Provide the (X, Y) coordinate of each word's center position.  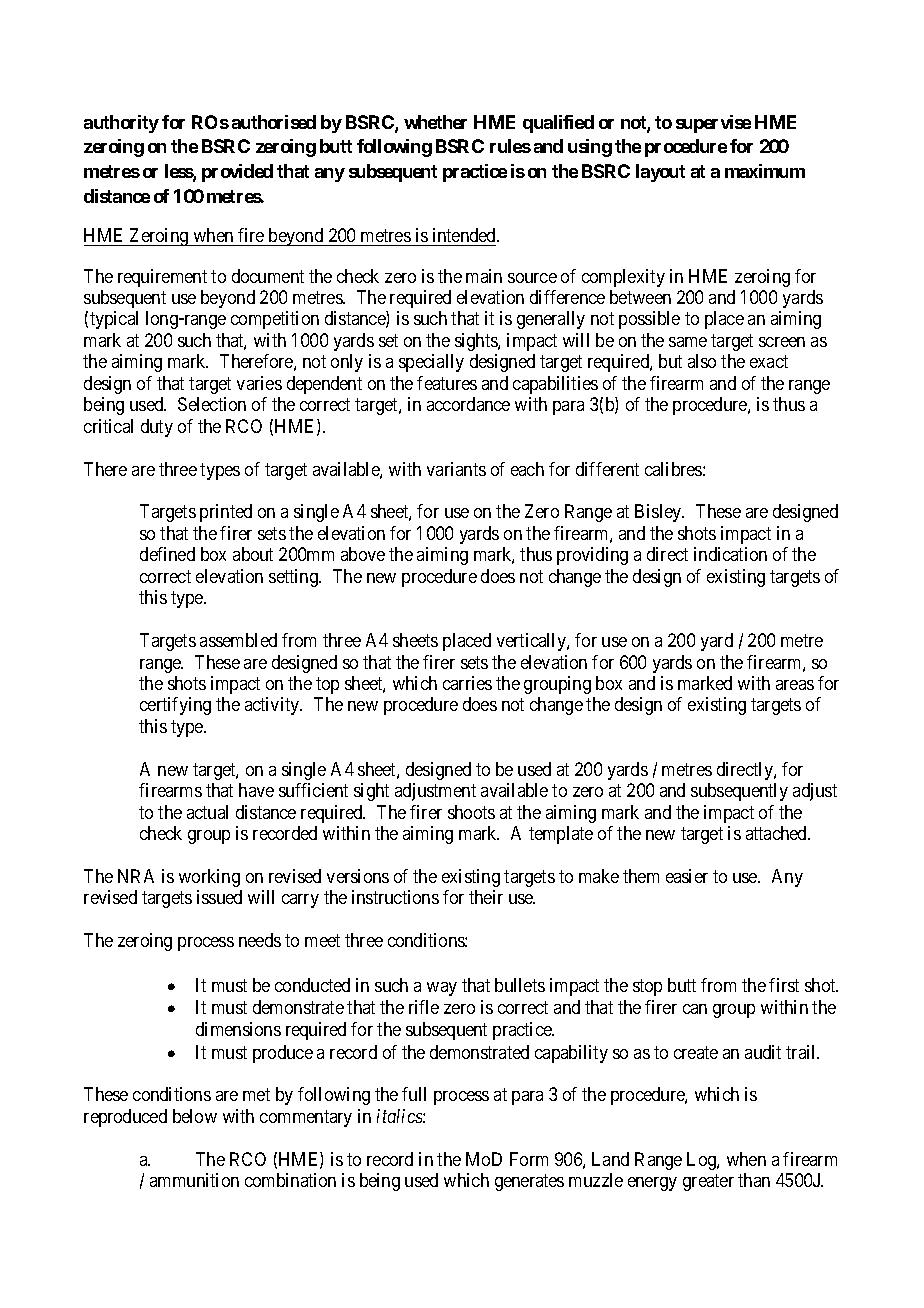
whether (435, 122)
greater (708, 1182)
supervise (713, 124)
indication (730, 554)
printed (226, 513)
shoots (471, 812)
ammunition (194, 1180)
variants (456, 469)
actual (207, 812)
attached (777, 833)
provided (237, 173)
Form (529, 1159)
